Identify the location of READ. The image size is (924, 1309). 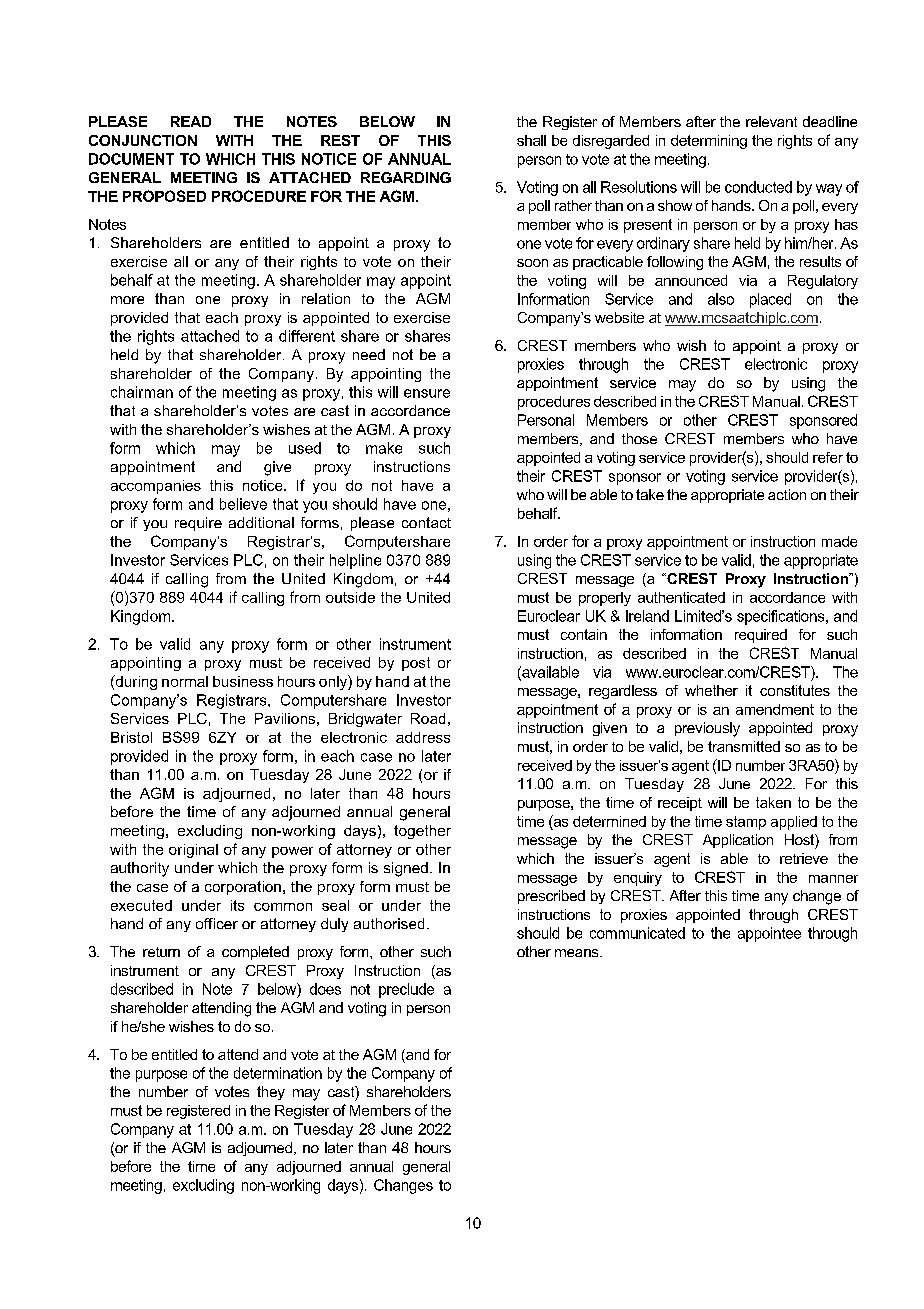
(191, 121).
